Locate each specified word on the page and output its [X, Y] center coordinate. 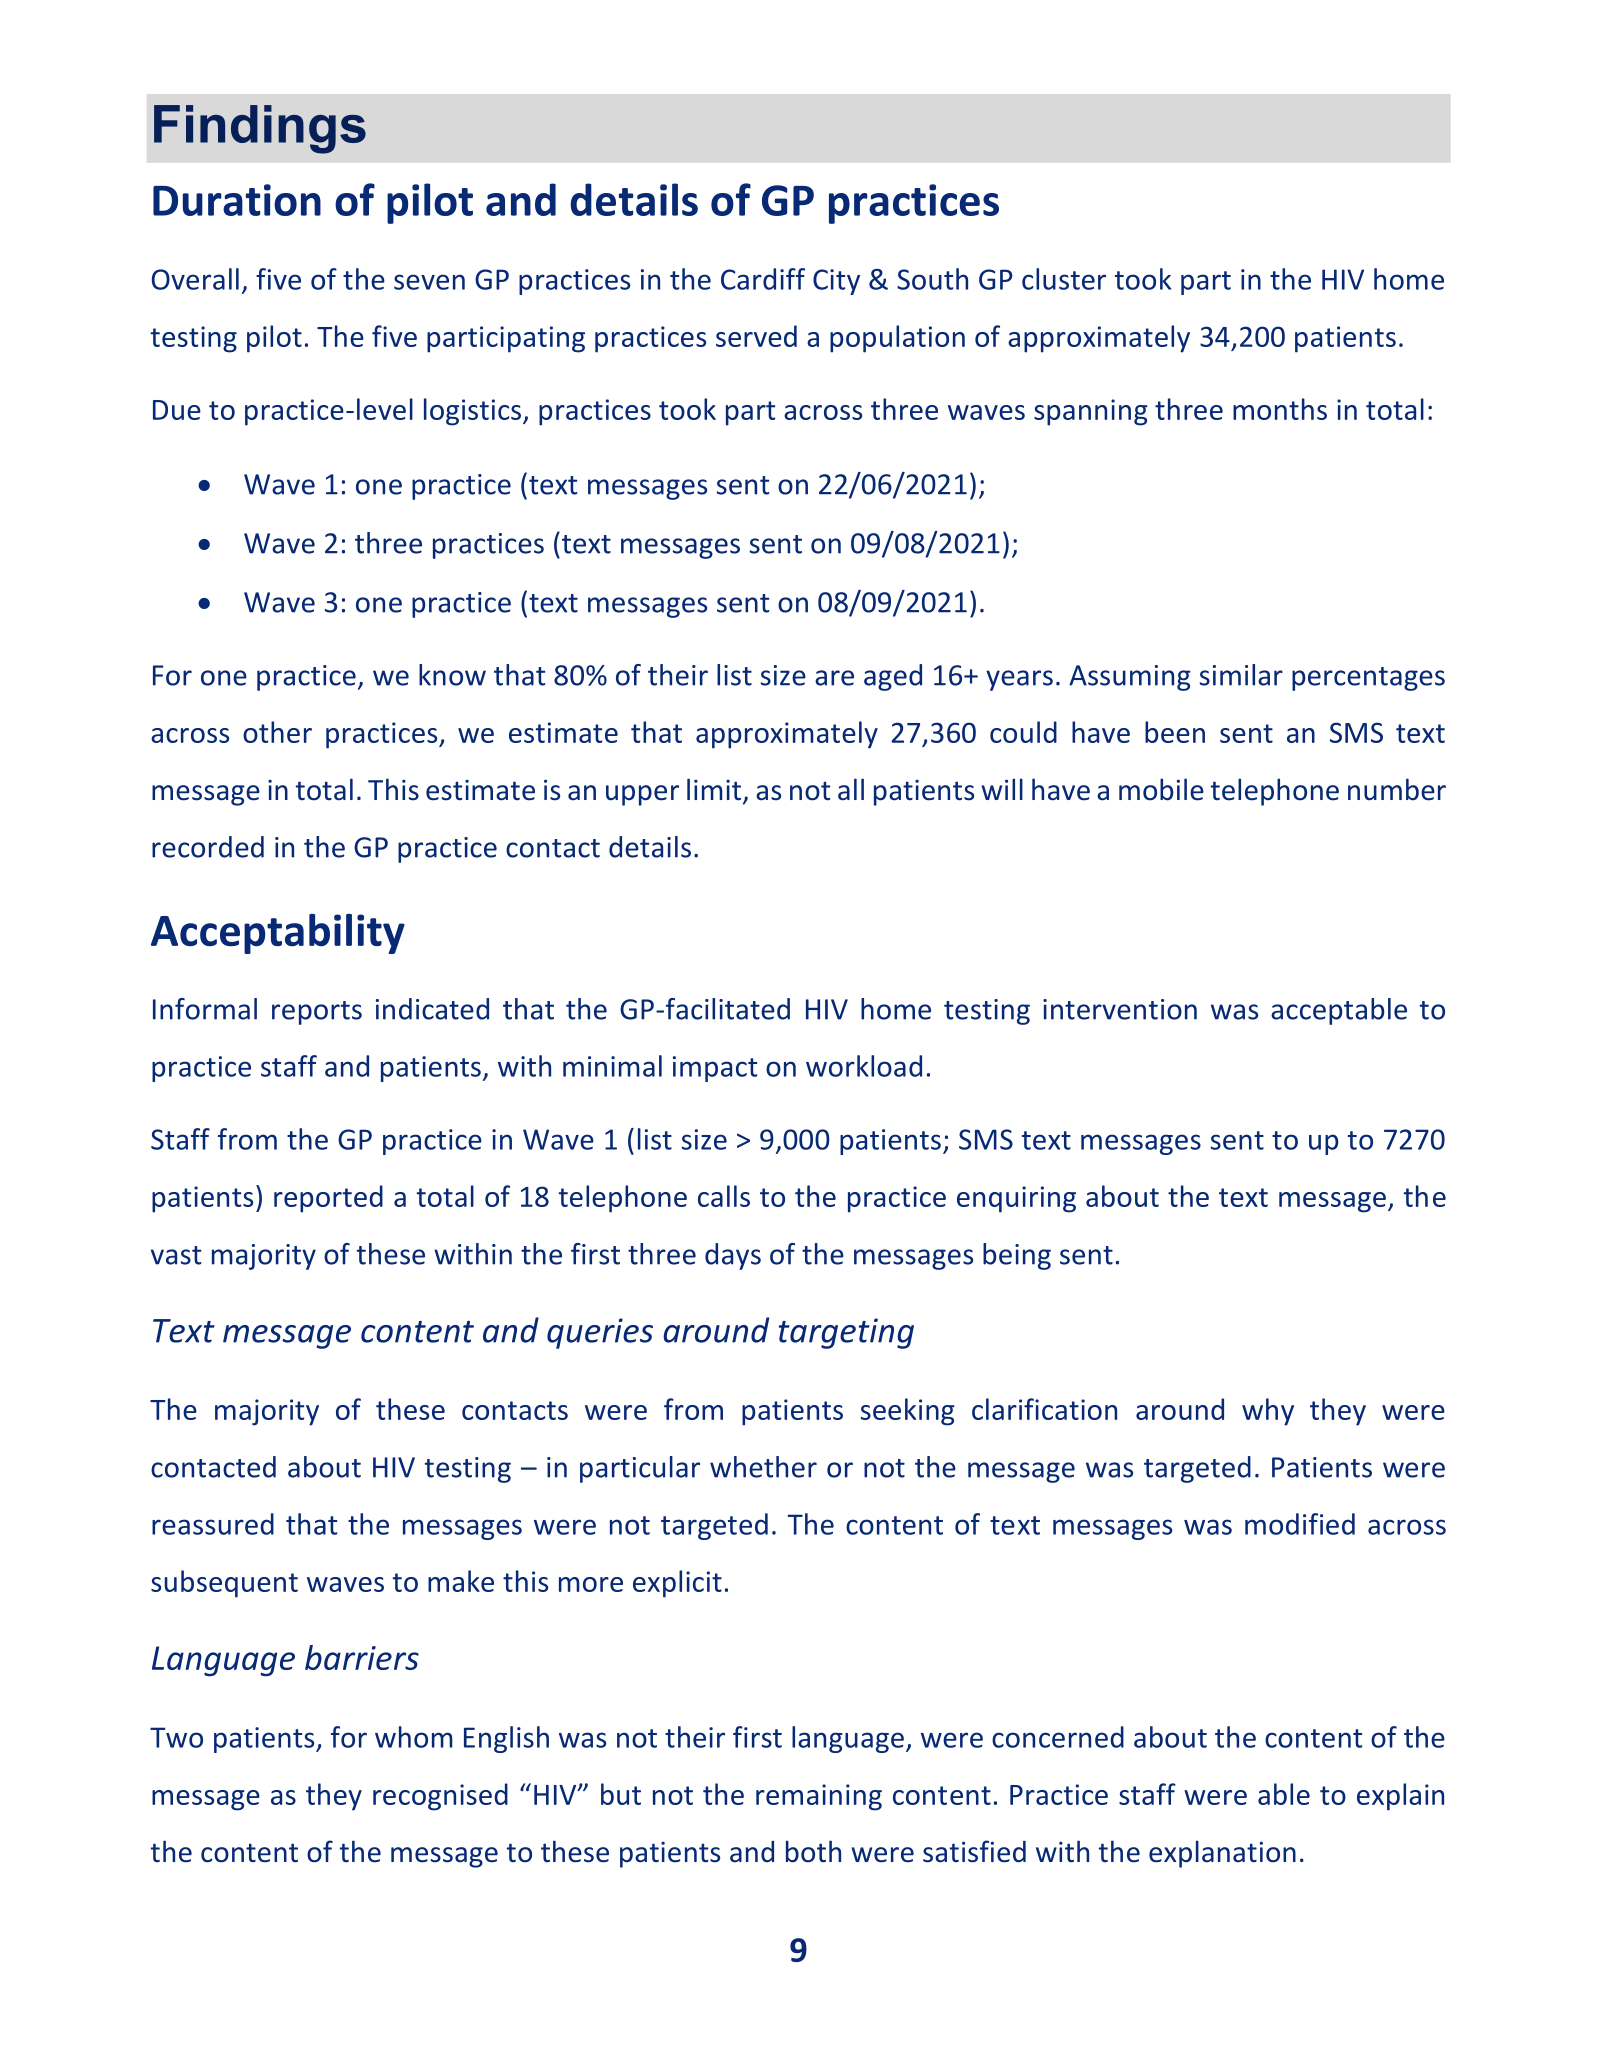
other [277, 732]
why [1268, 1412]
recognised [440, 1797]
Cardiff [763, 279]
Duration [237, 200]
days [733, 1256]
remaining [819, 1797]
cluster [1064, 279]
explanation [1222, 1854]
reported [328, 1199]
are [834, 678]
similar [1241, 675]
